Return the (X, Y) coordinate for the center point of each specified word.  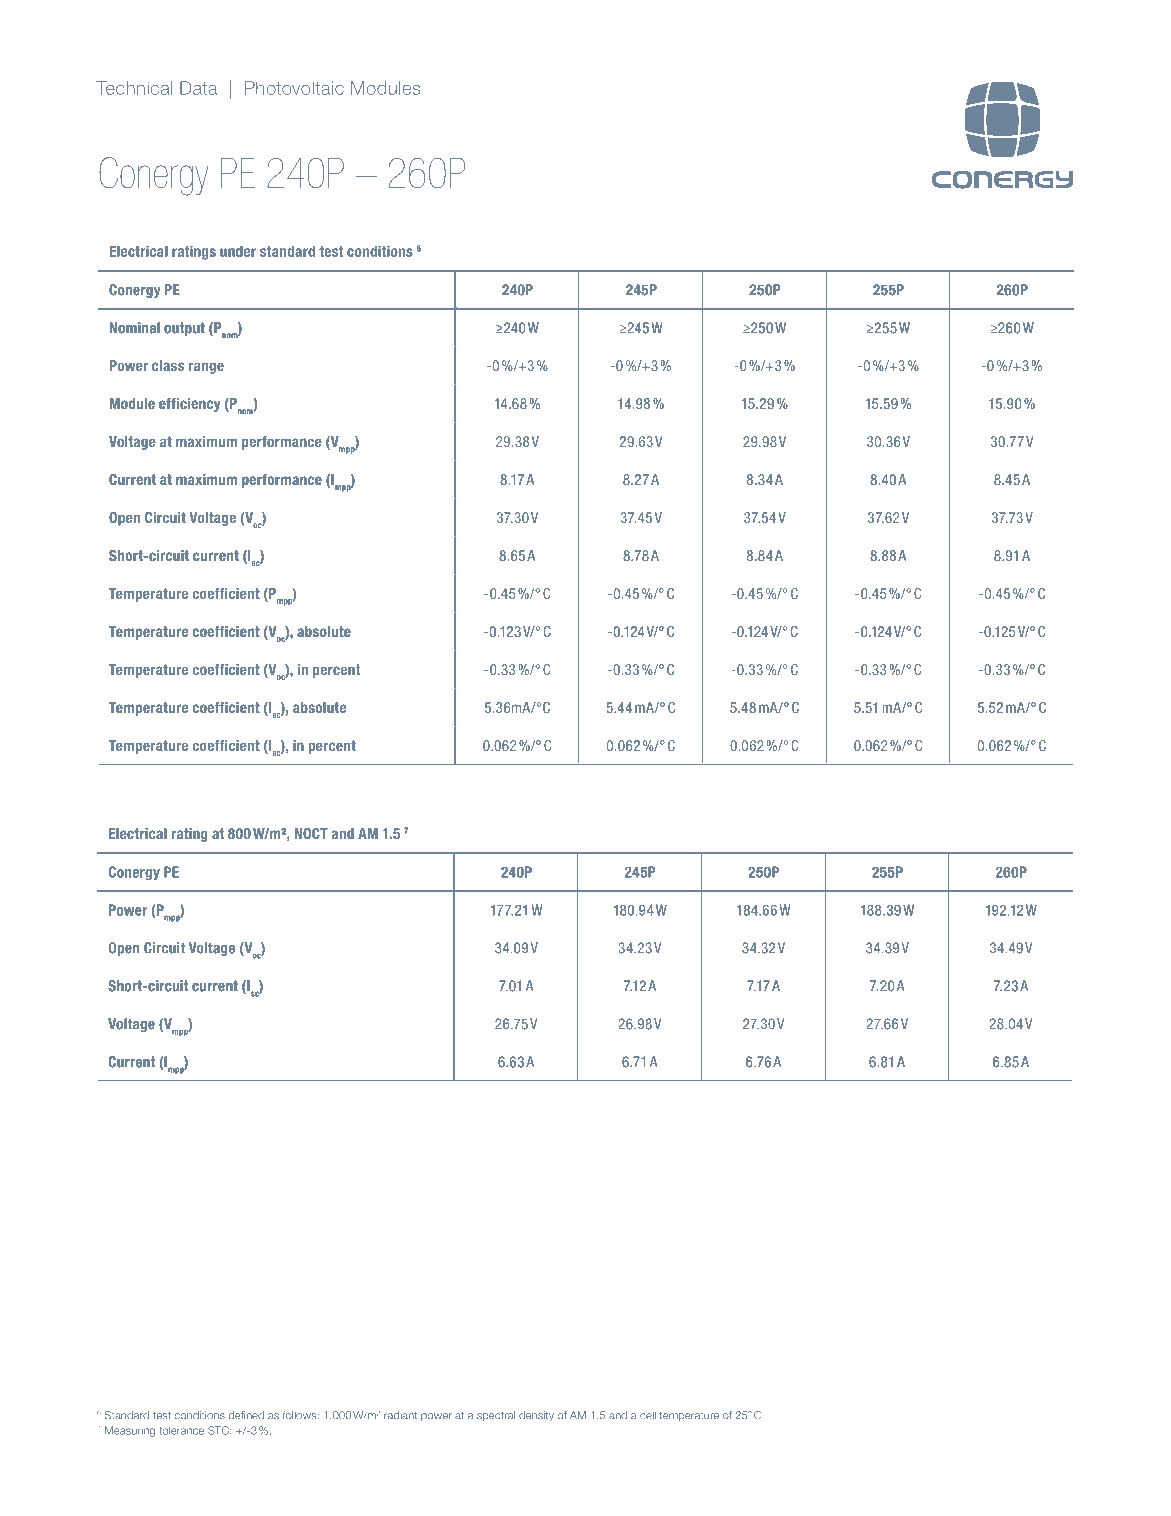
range (206, 368)
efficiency (189, 405)
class (168, 365)
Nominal (135, 328)
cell (648, 1415)
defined (246, 1415)
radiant (400, 1415)
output (184, 329)
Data (198, 88)
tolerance (181, 1430)
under (238, 251)
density (536, 1416)
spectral (496, 1416)
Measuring (130, 1431)
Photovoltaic (294, 88)
